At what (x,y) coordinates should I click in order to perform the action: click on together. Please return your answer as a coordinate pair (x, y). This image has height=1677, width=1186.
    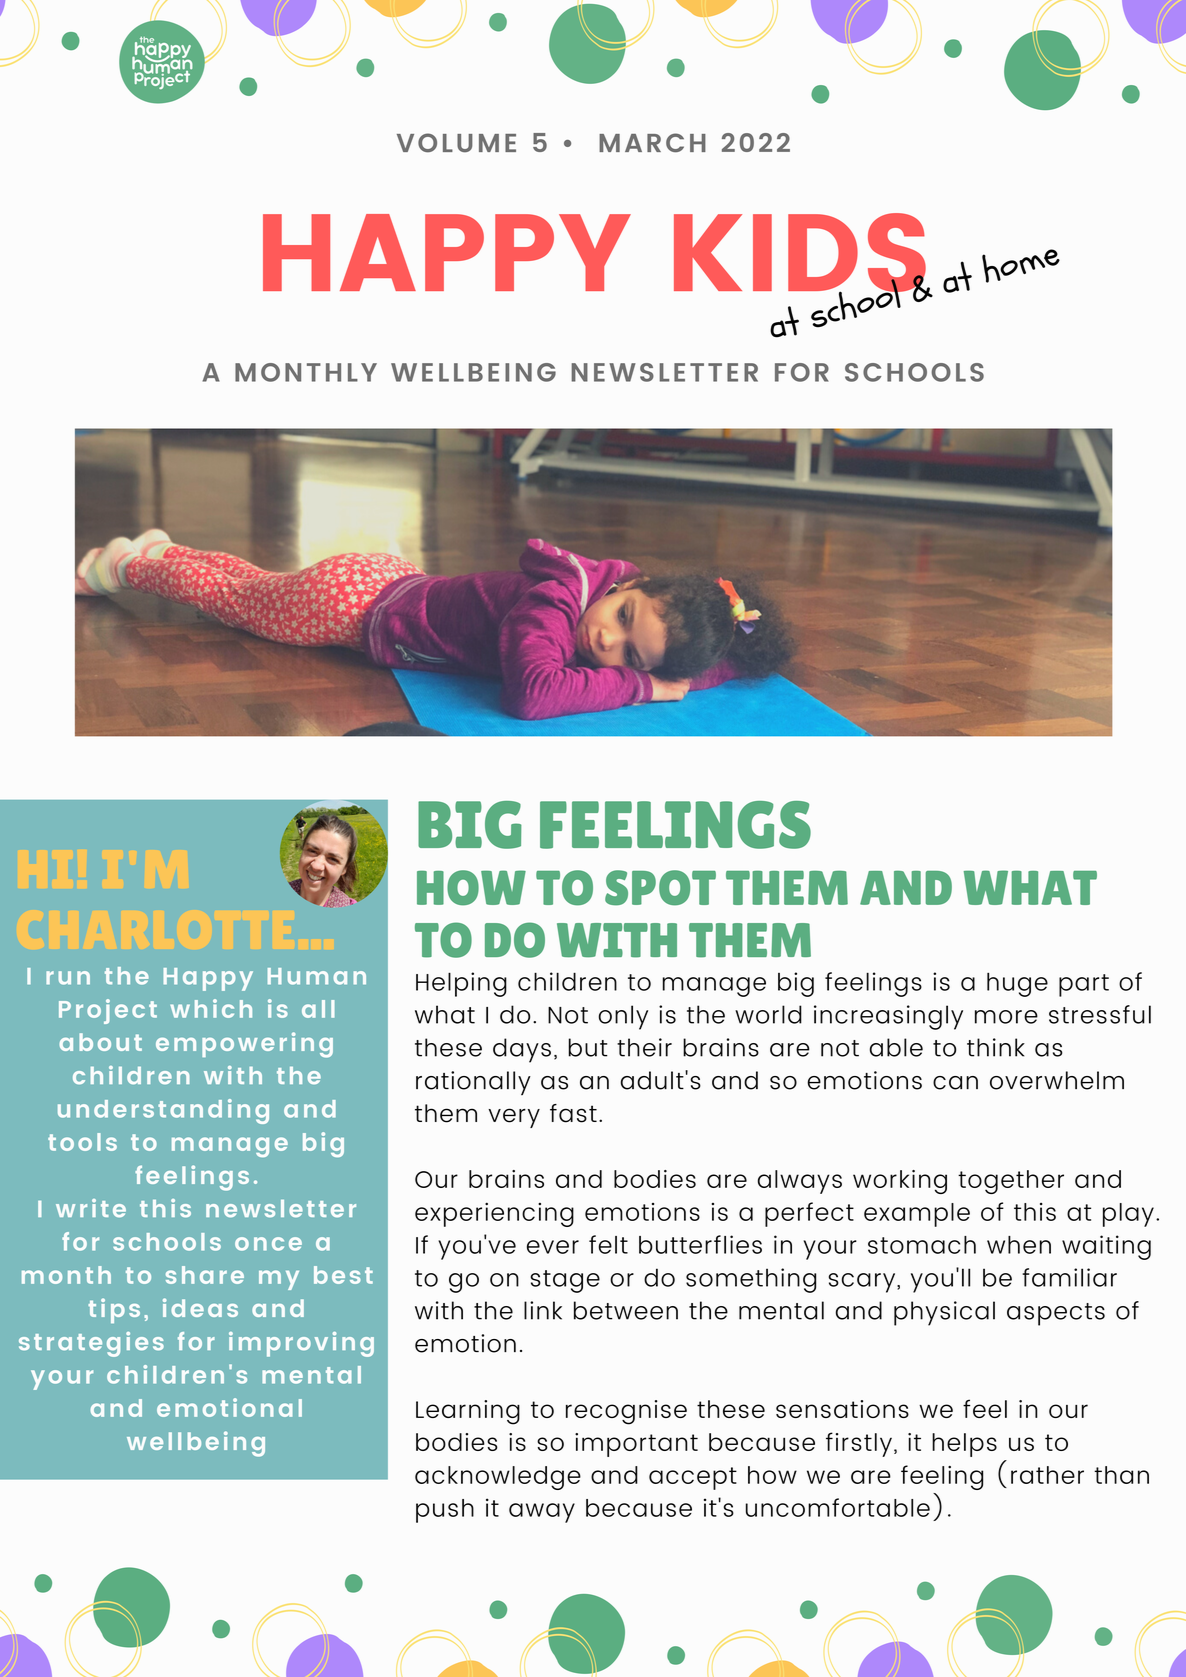
    Looking at the image, I should click on (1011, 1182).
